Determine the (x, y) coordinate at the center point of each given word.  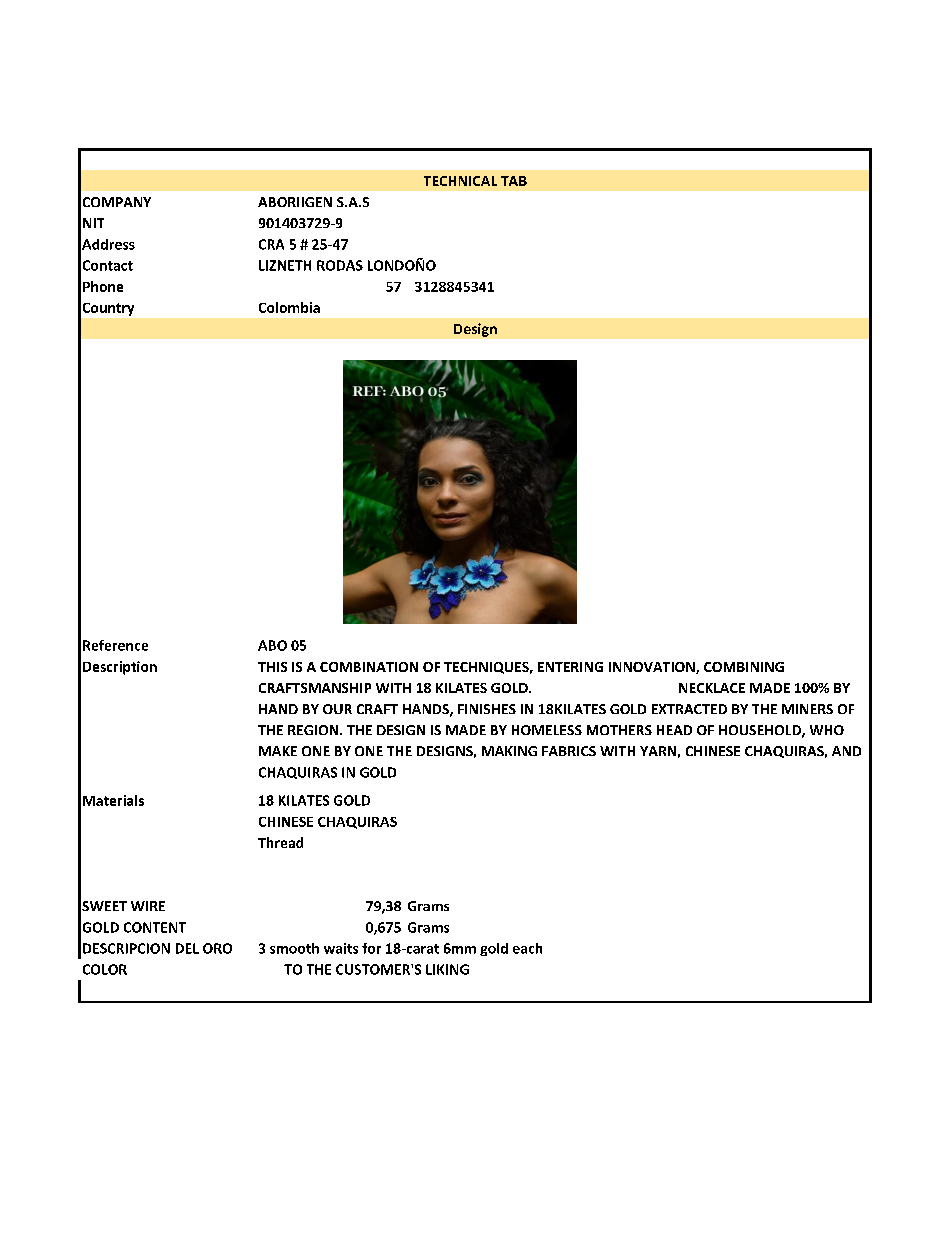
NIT (93, 223)
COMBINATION (369, 667)
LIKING (447, 969)
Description (120, 668)
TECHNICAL (460, 181)
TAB (514, 181)
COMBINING (744, 667)
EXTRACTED (689, 709)
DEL (187, 948)
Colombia (289, 307)
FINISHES (487, 709)
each (527, 948)
